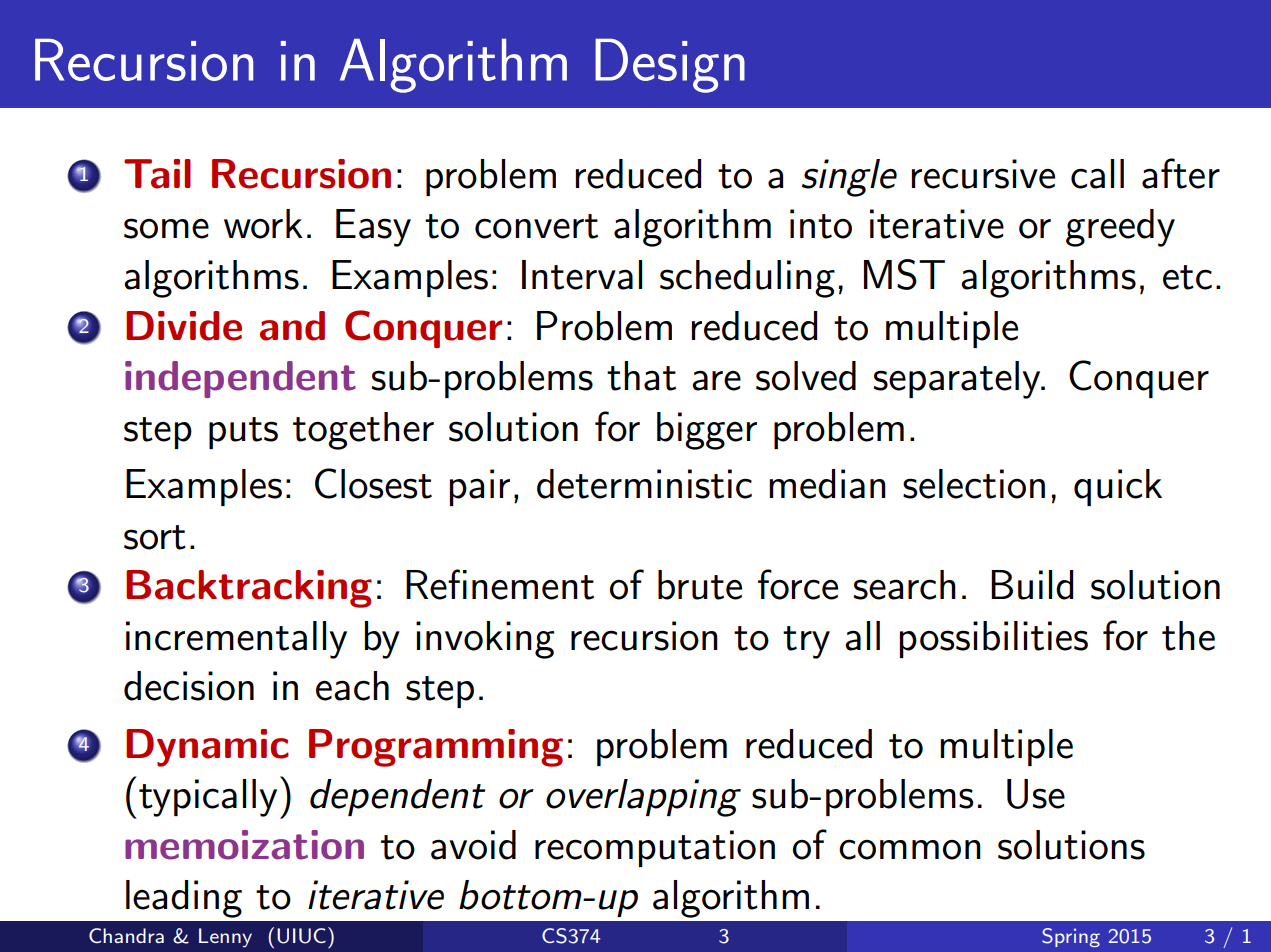 The image size is (1271, 952). I want to click on quick, so click(1118, 487).
